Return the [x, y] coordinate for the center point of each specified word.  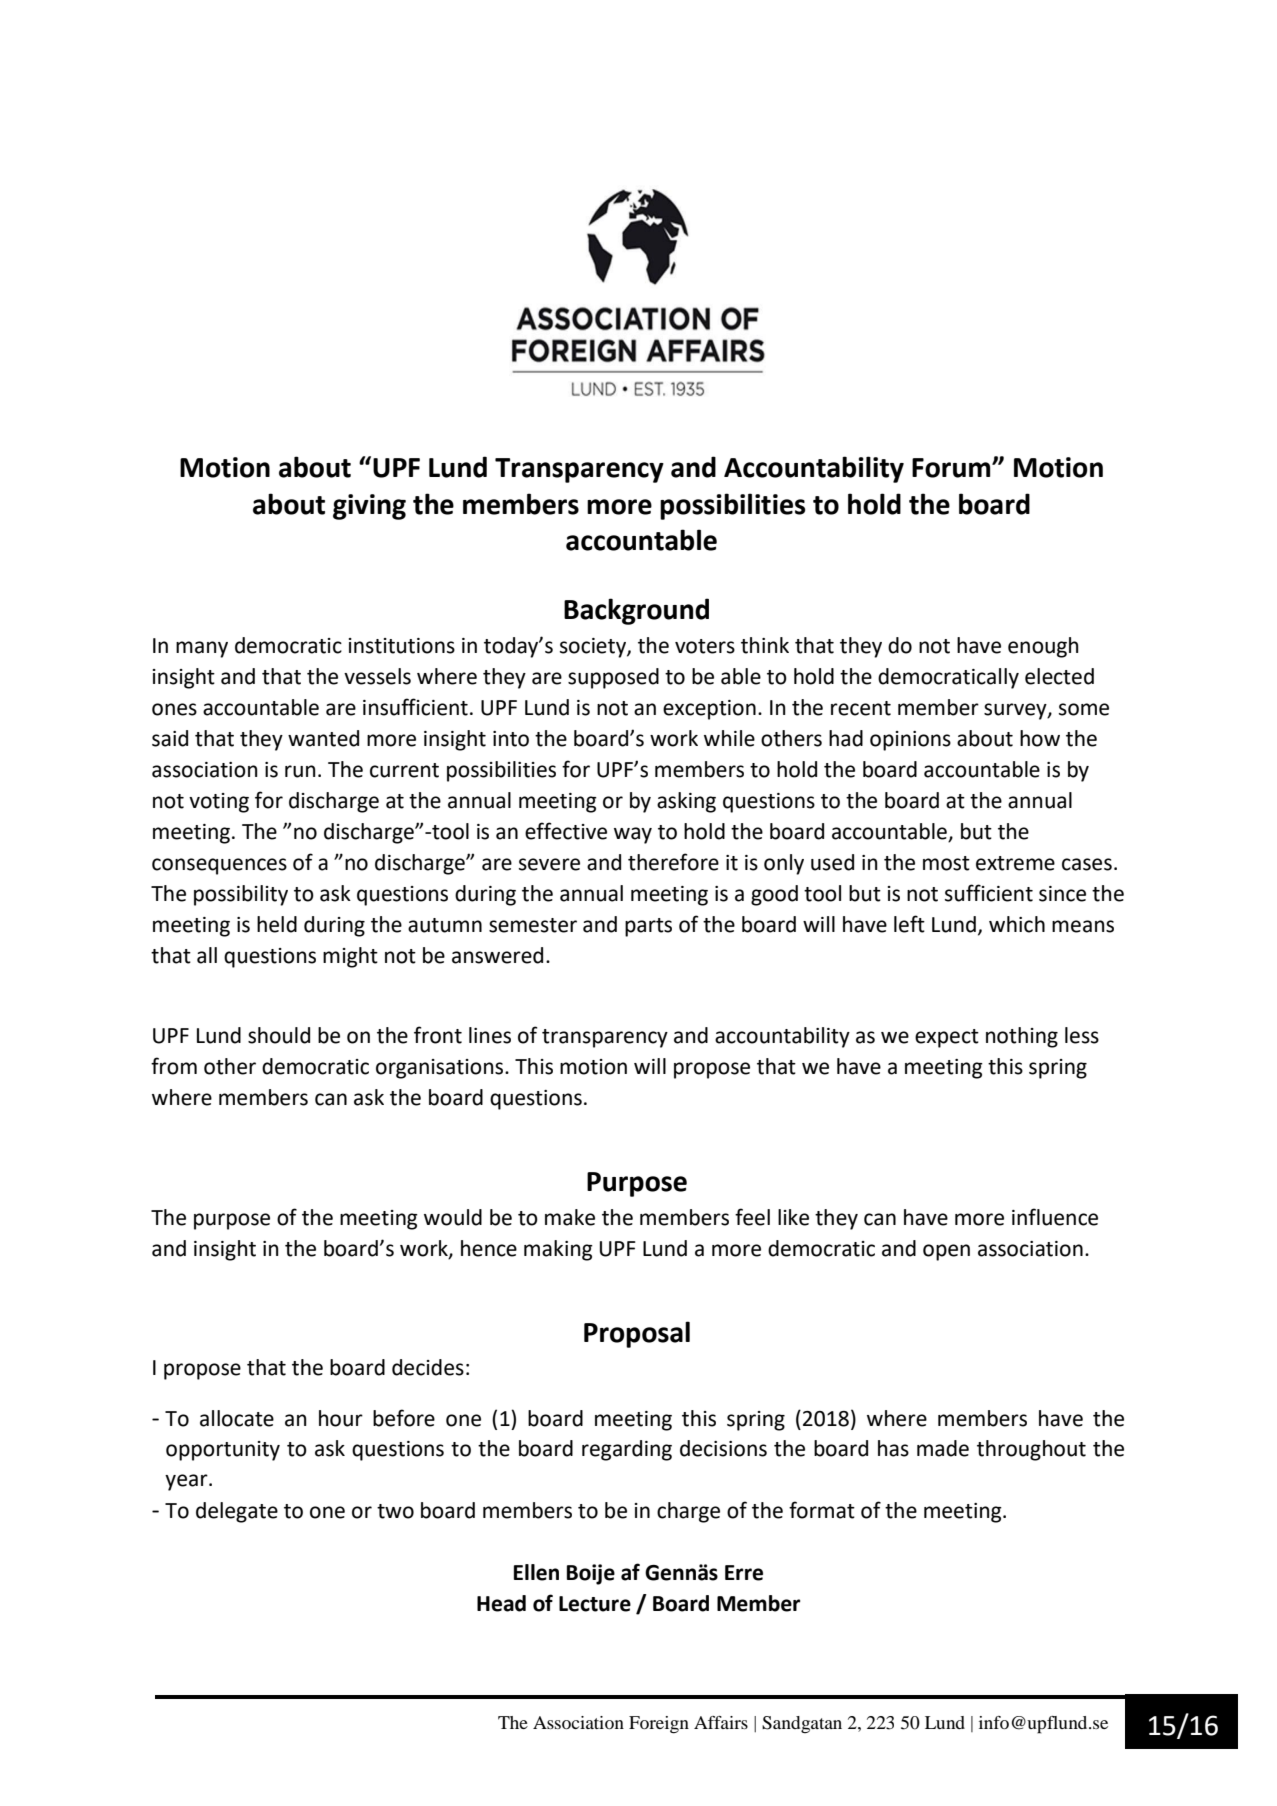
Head [501, 1603]
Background [636, 611]
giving [369, 507]
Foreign [659, 1725]
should [279, 1035]
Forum [952, 468]
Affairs [721, 1722]
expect [947, 1038]
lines [490, 1035]
